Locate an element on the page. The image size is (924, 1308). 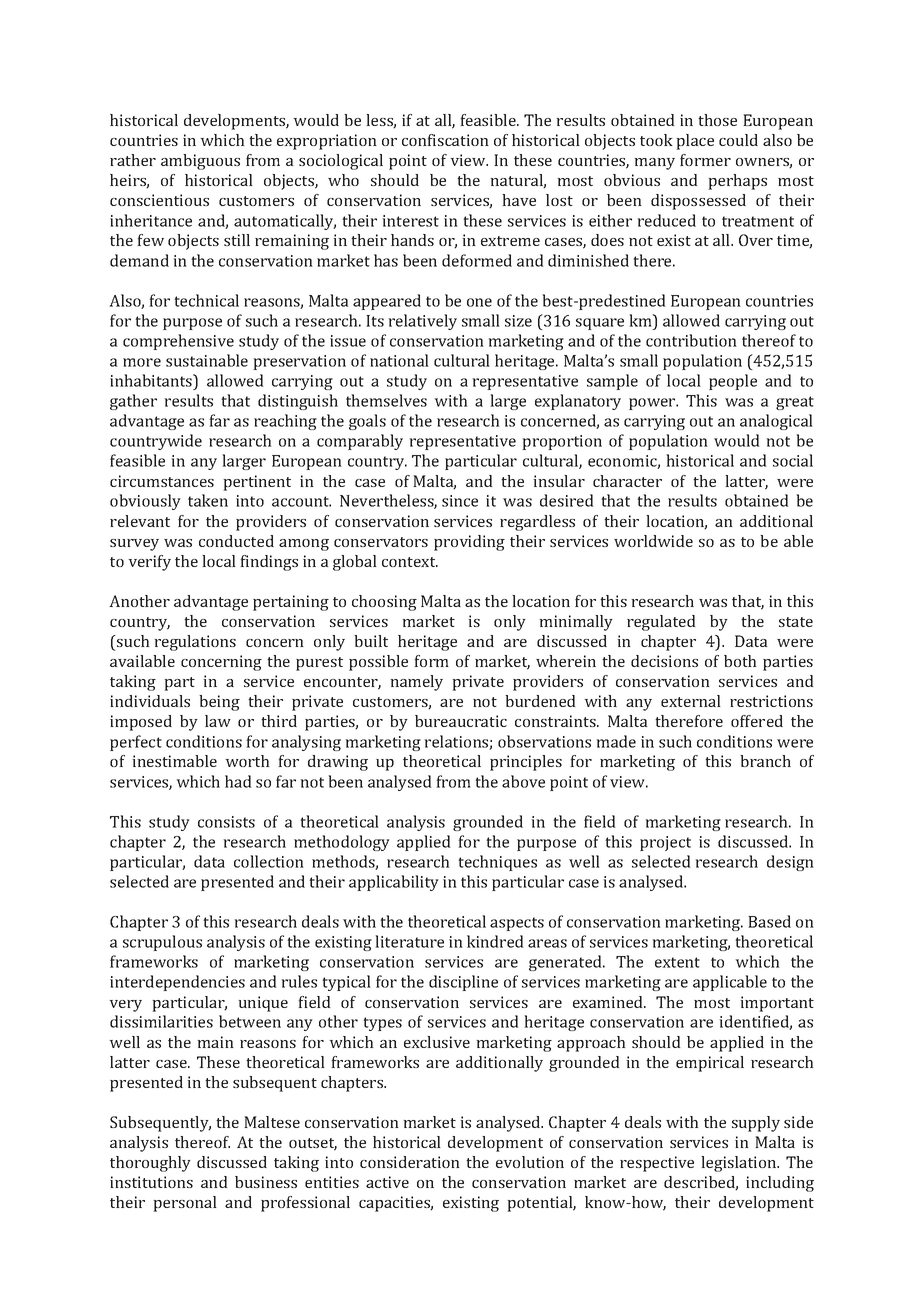
place is located at coordinates (695, 142).
